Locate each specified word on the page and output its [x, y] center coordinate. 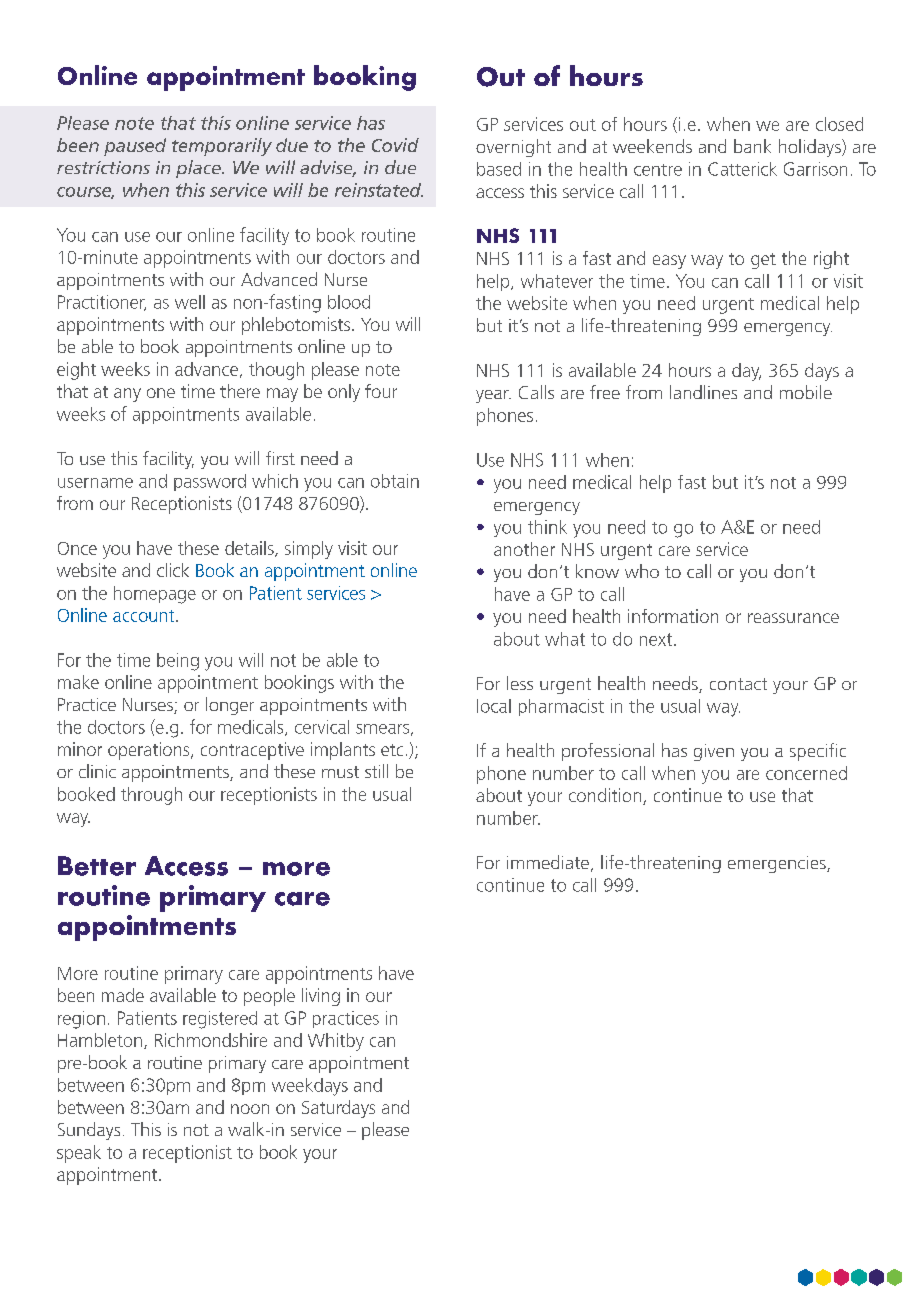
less [520, 683]
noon [250, 1109]
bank [752, 146]
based [499, 169]
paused [135, 147]
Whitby [336, 1042]
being [178, 662]
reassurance [793, 618]
